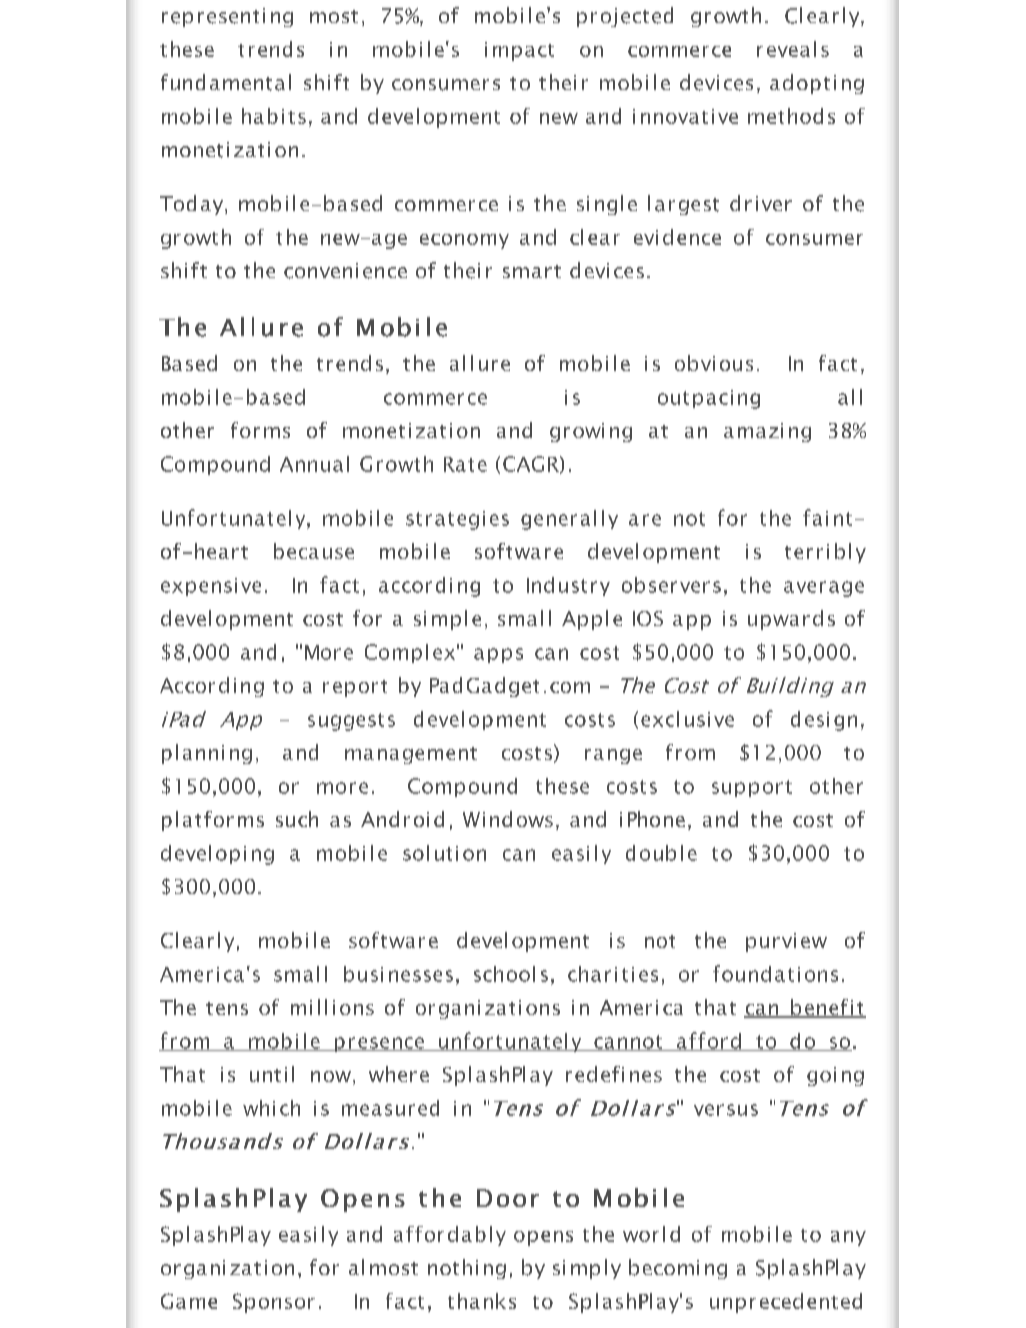  What do you see at coordinates (519, 51) in the screenshot?
I see `impact` at bounding box center [519, 51].
